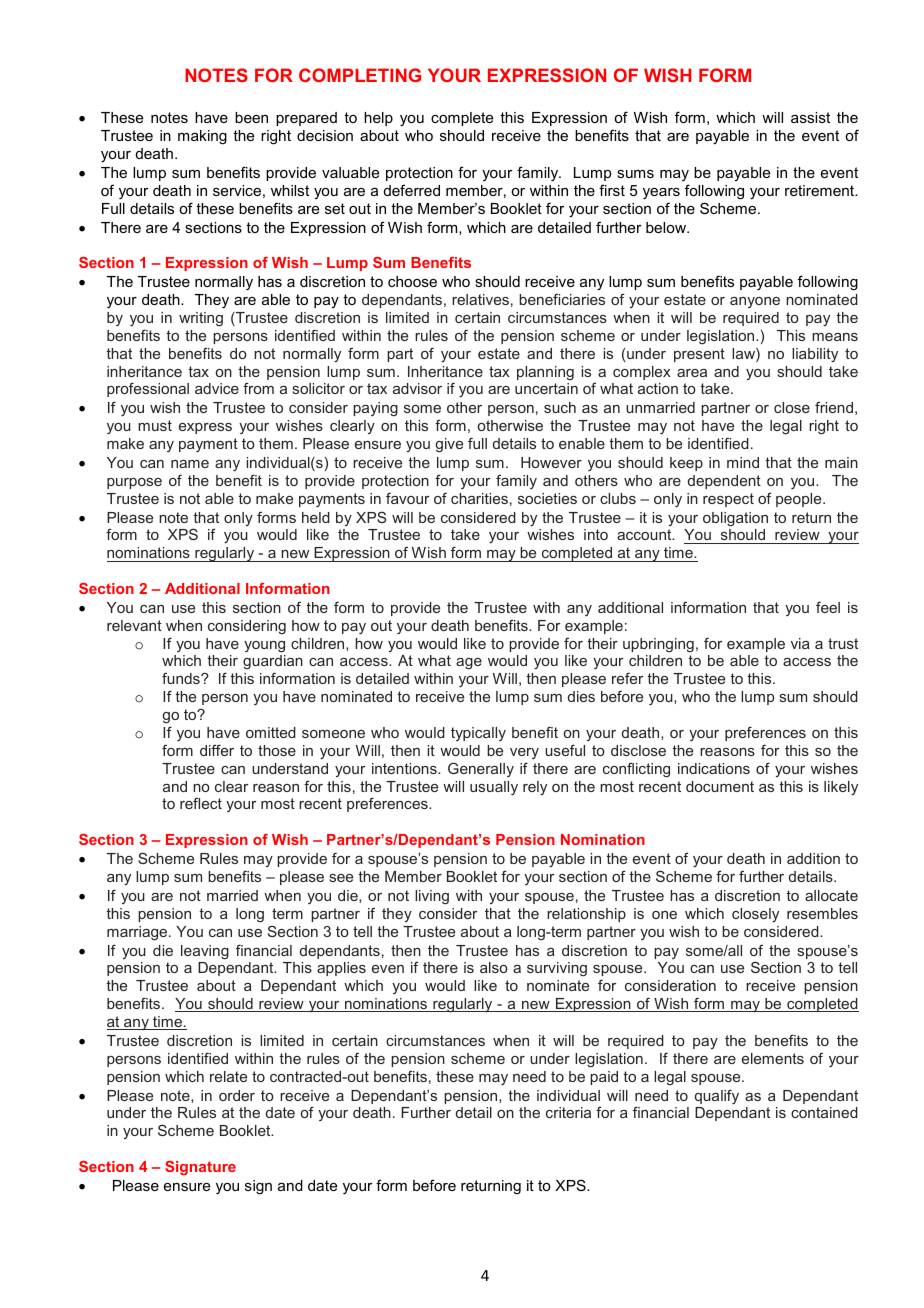 Image resolution: width=924 pixels, height=1308 pixels. Describe the element at coordinates (545, 373) in the screenshot. I see `planning` at that location.
